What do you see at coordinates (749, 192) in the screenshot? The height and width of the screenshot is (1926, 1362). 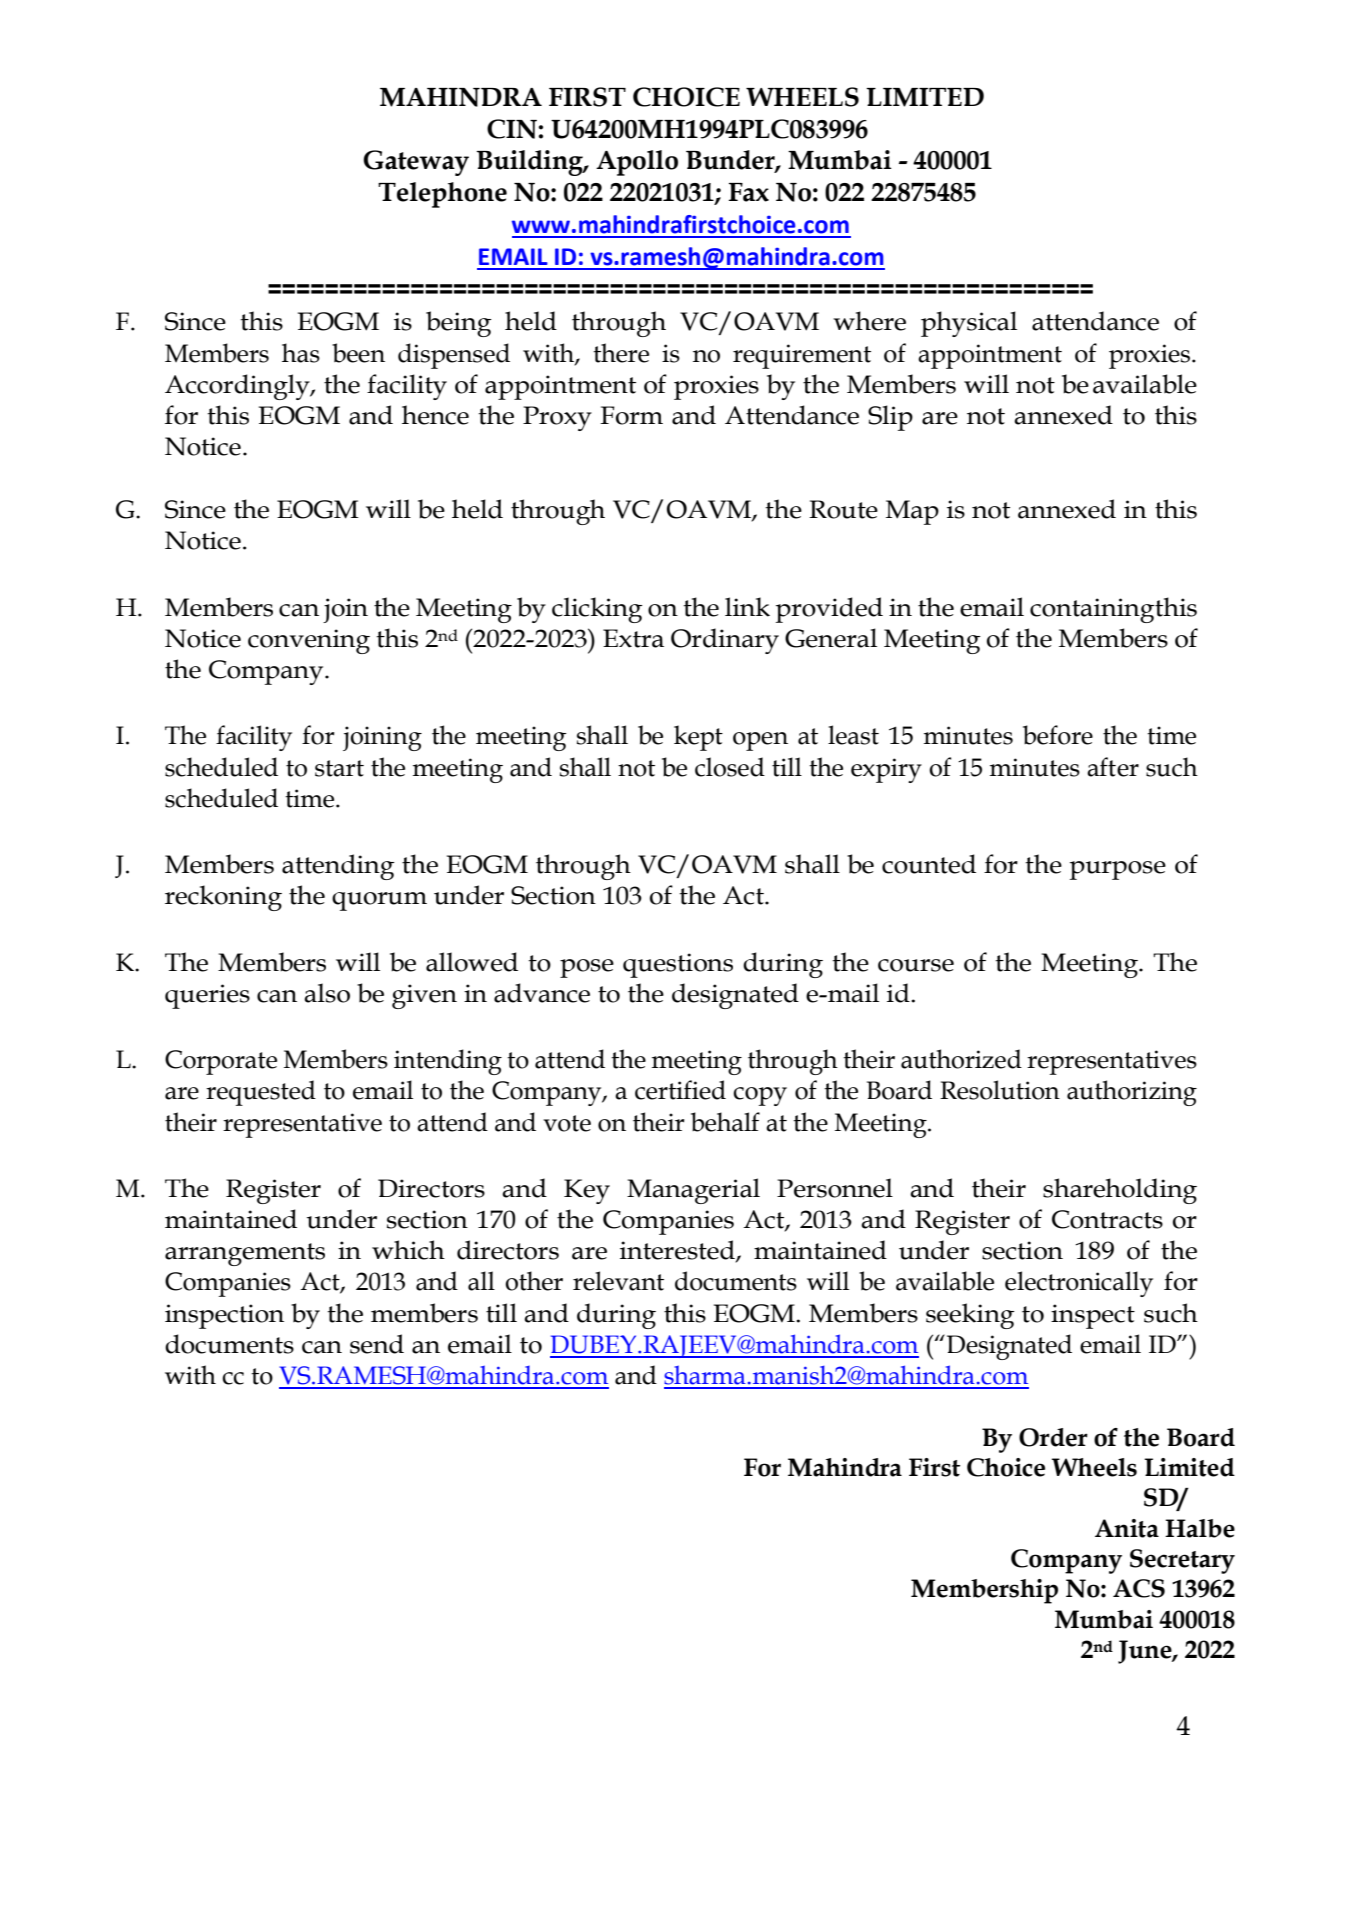 I see `Fax` at bounding box center [749, 192].
